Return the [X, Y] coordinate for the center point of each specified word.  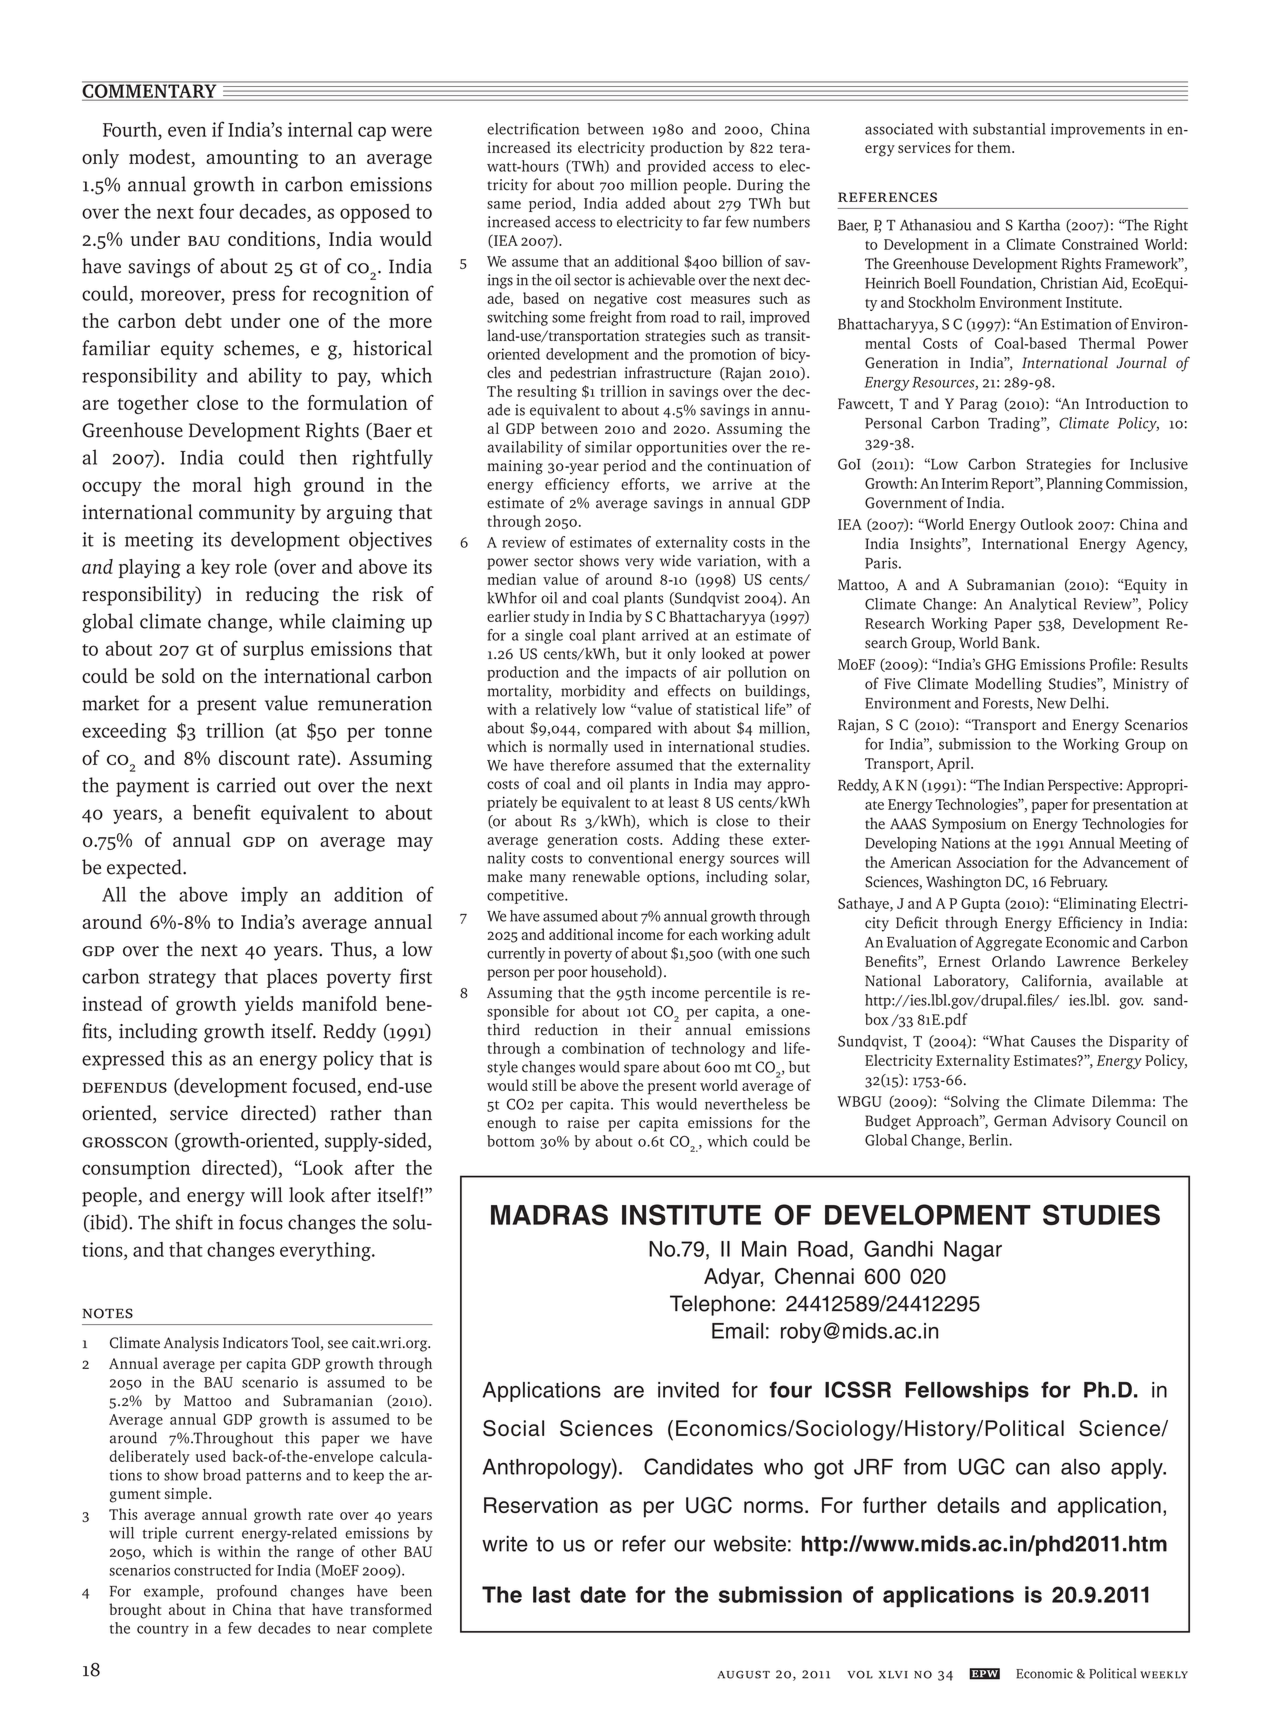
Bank [1020, 642]
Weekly [1164, 1675]
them [995, 147]
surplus [273, 650]
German [1020, 1121]
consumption [136, 1169]
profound [247, 1592]
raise [583, 1122]
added [646, 203]
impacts [651, 673]
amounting [252, 159]
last [551, 1594]
